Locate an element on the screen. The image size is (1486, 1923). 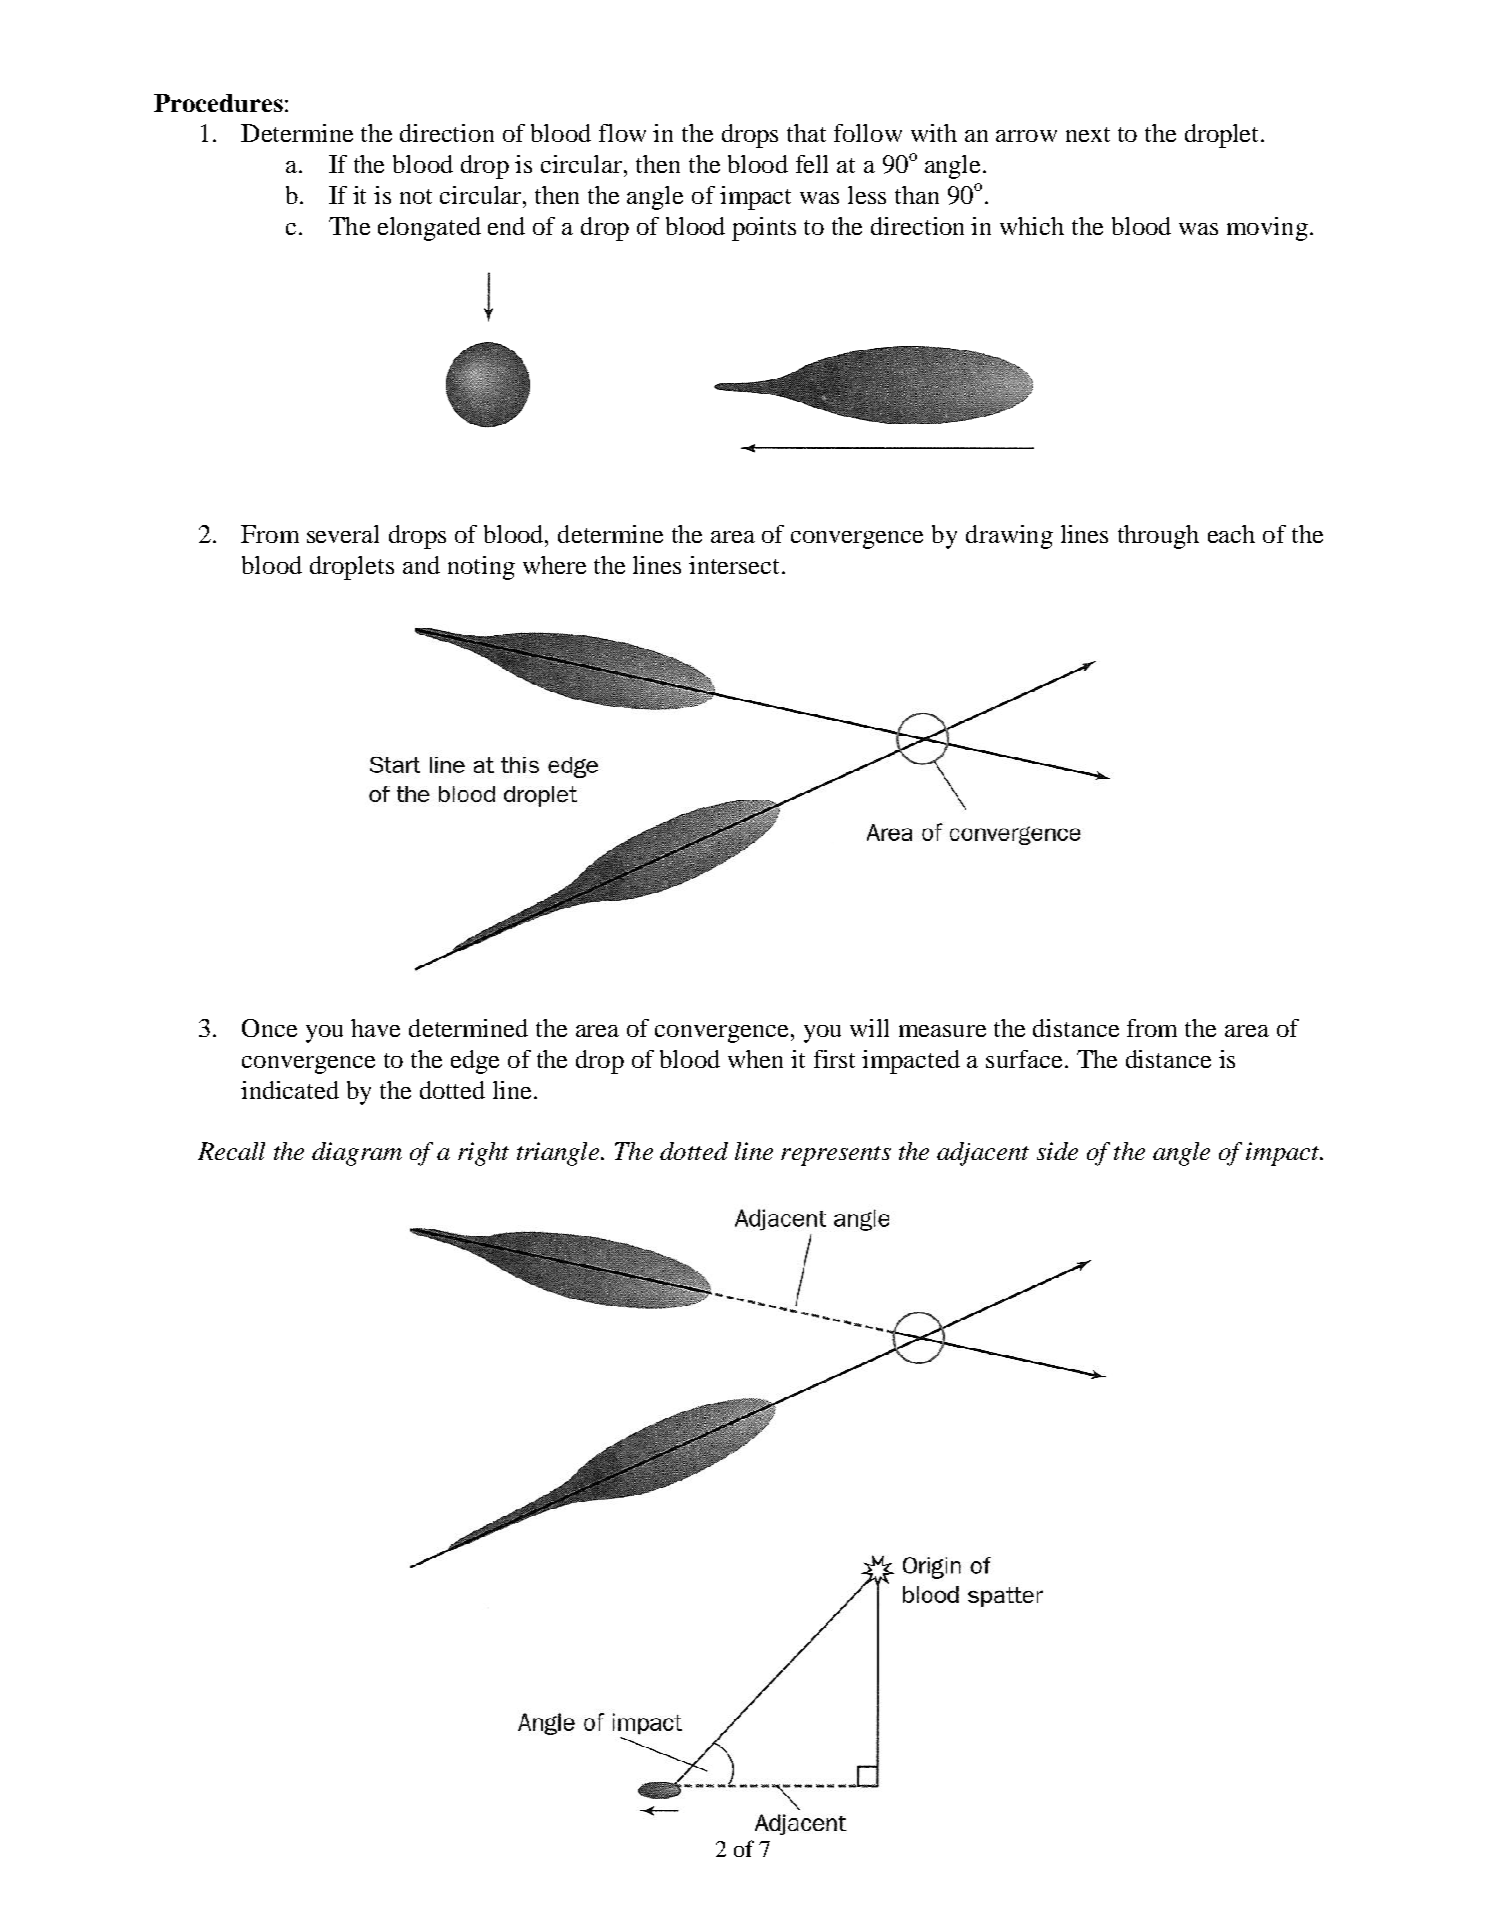
intersect is located at coordinates (736, 565).
